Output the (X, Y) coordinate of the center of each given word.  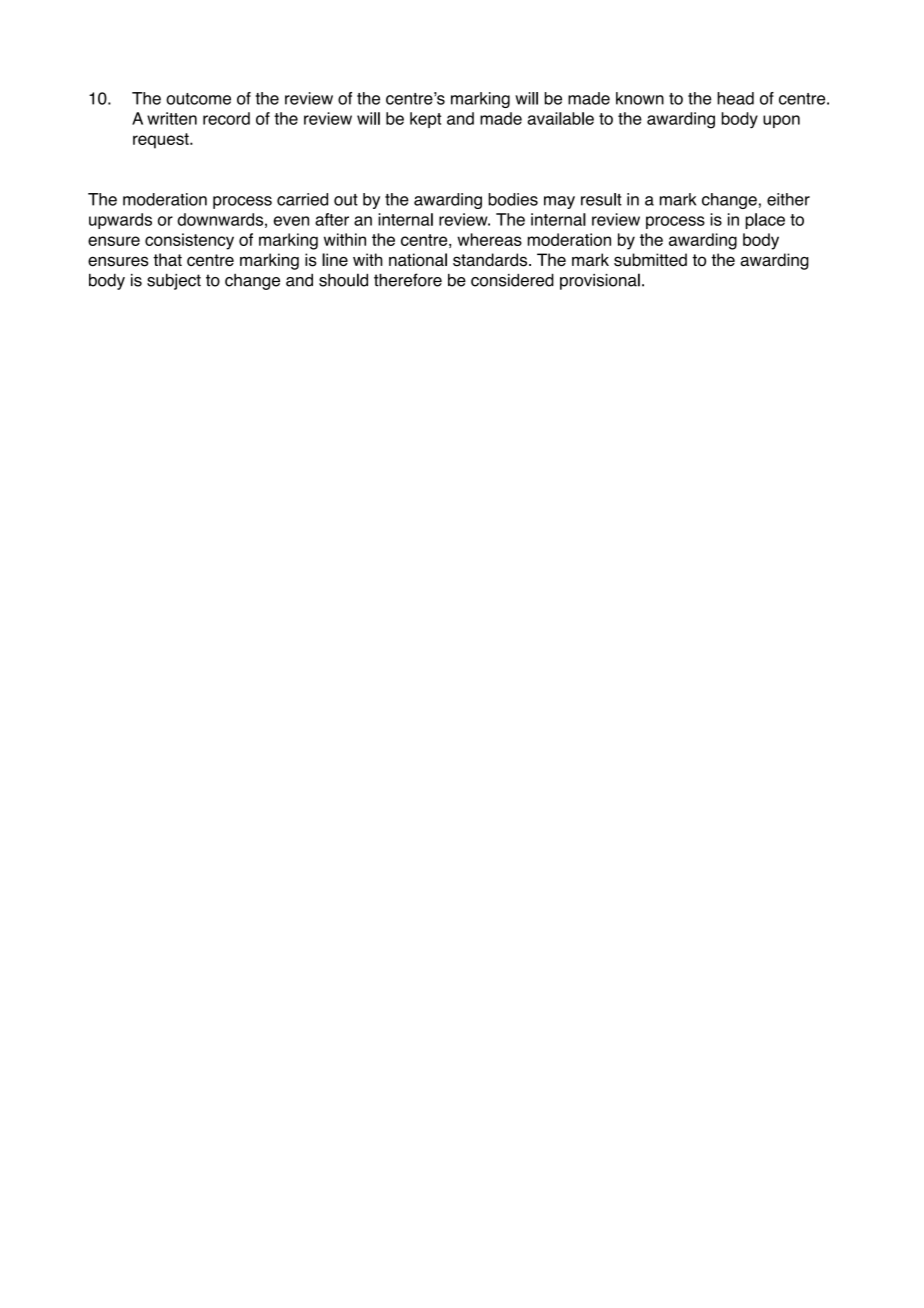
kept (425, 120)
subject (174, 281)
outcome (198, 99)
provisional (600, 281)
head (735, 98)
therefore (408, 280)
